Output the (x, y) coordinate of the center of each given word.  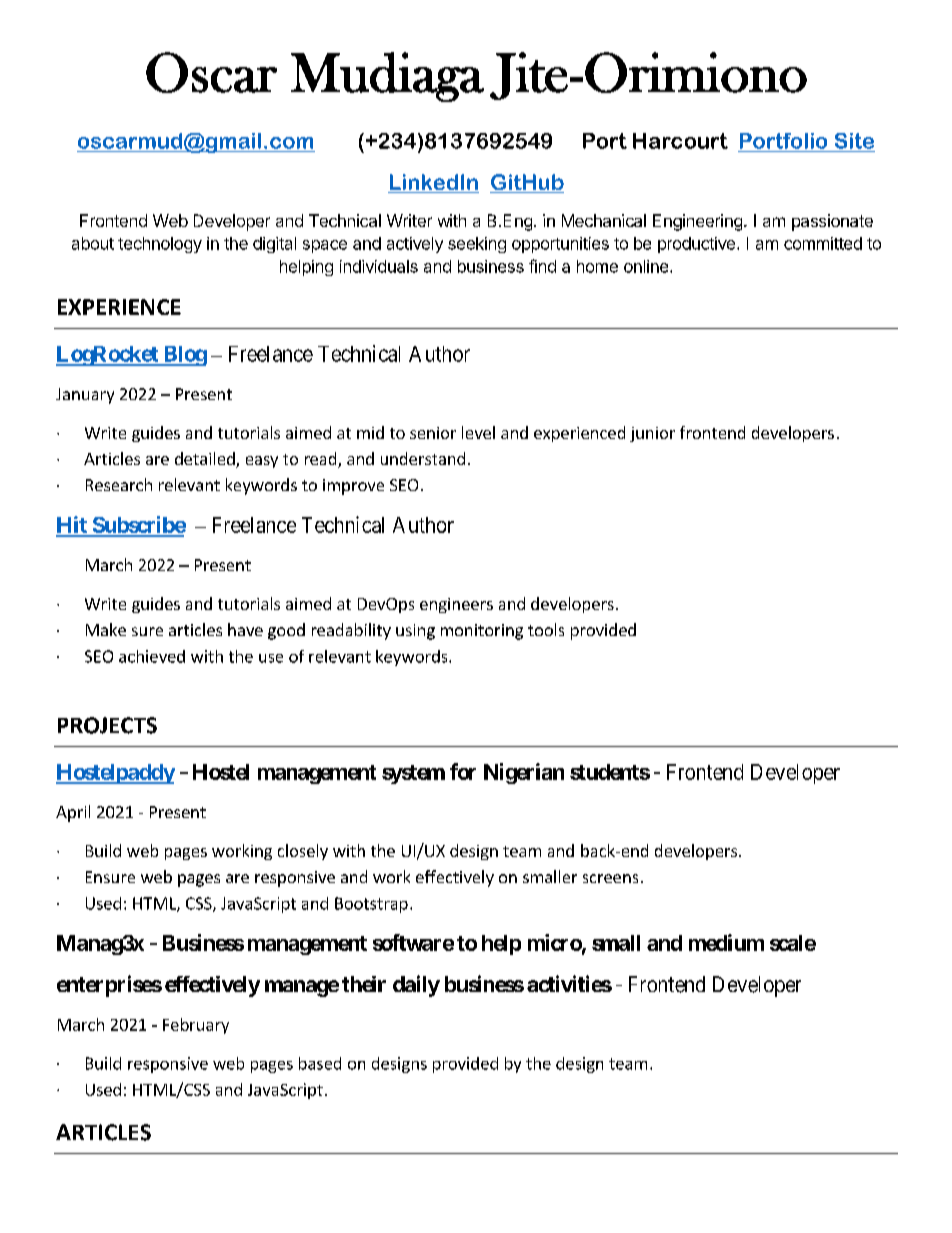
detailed (206, 460)
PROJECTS (107, 725)
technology (160, 245)
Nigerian (524, 773)
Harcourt (680, 141)
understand (423, 458)
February (196, 1026)
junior (652, 434)
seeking (477, 245)
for (463, 771)
